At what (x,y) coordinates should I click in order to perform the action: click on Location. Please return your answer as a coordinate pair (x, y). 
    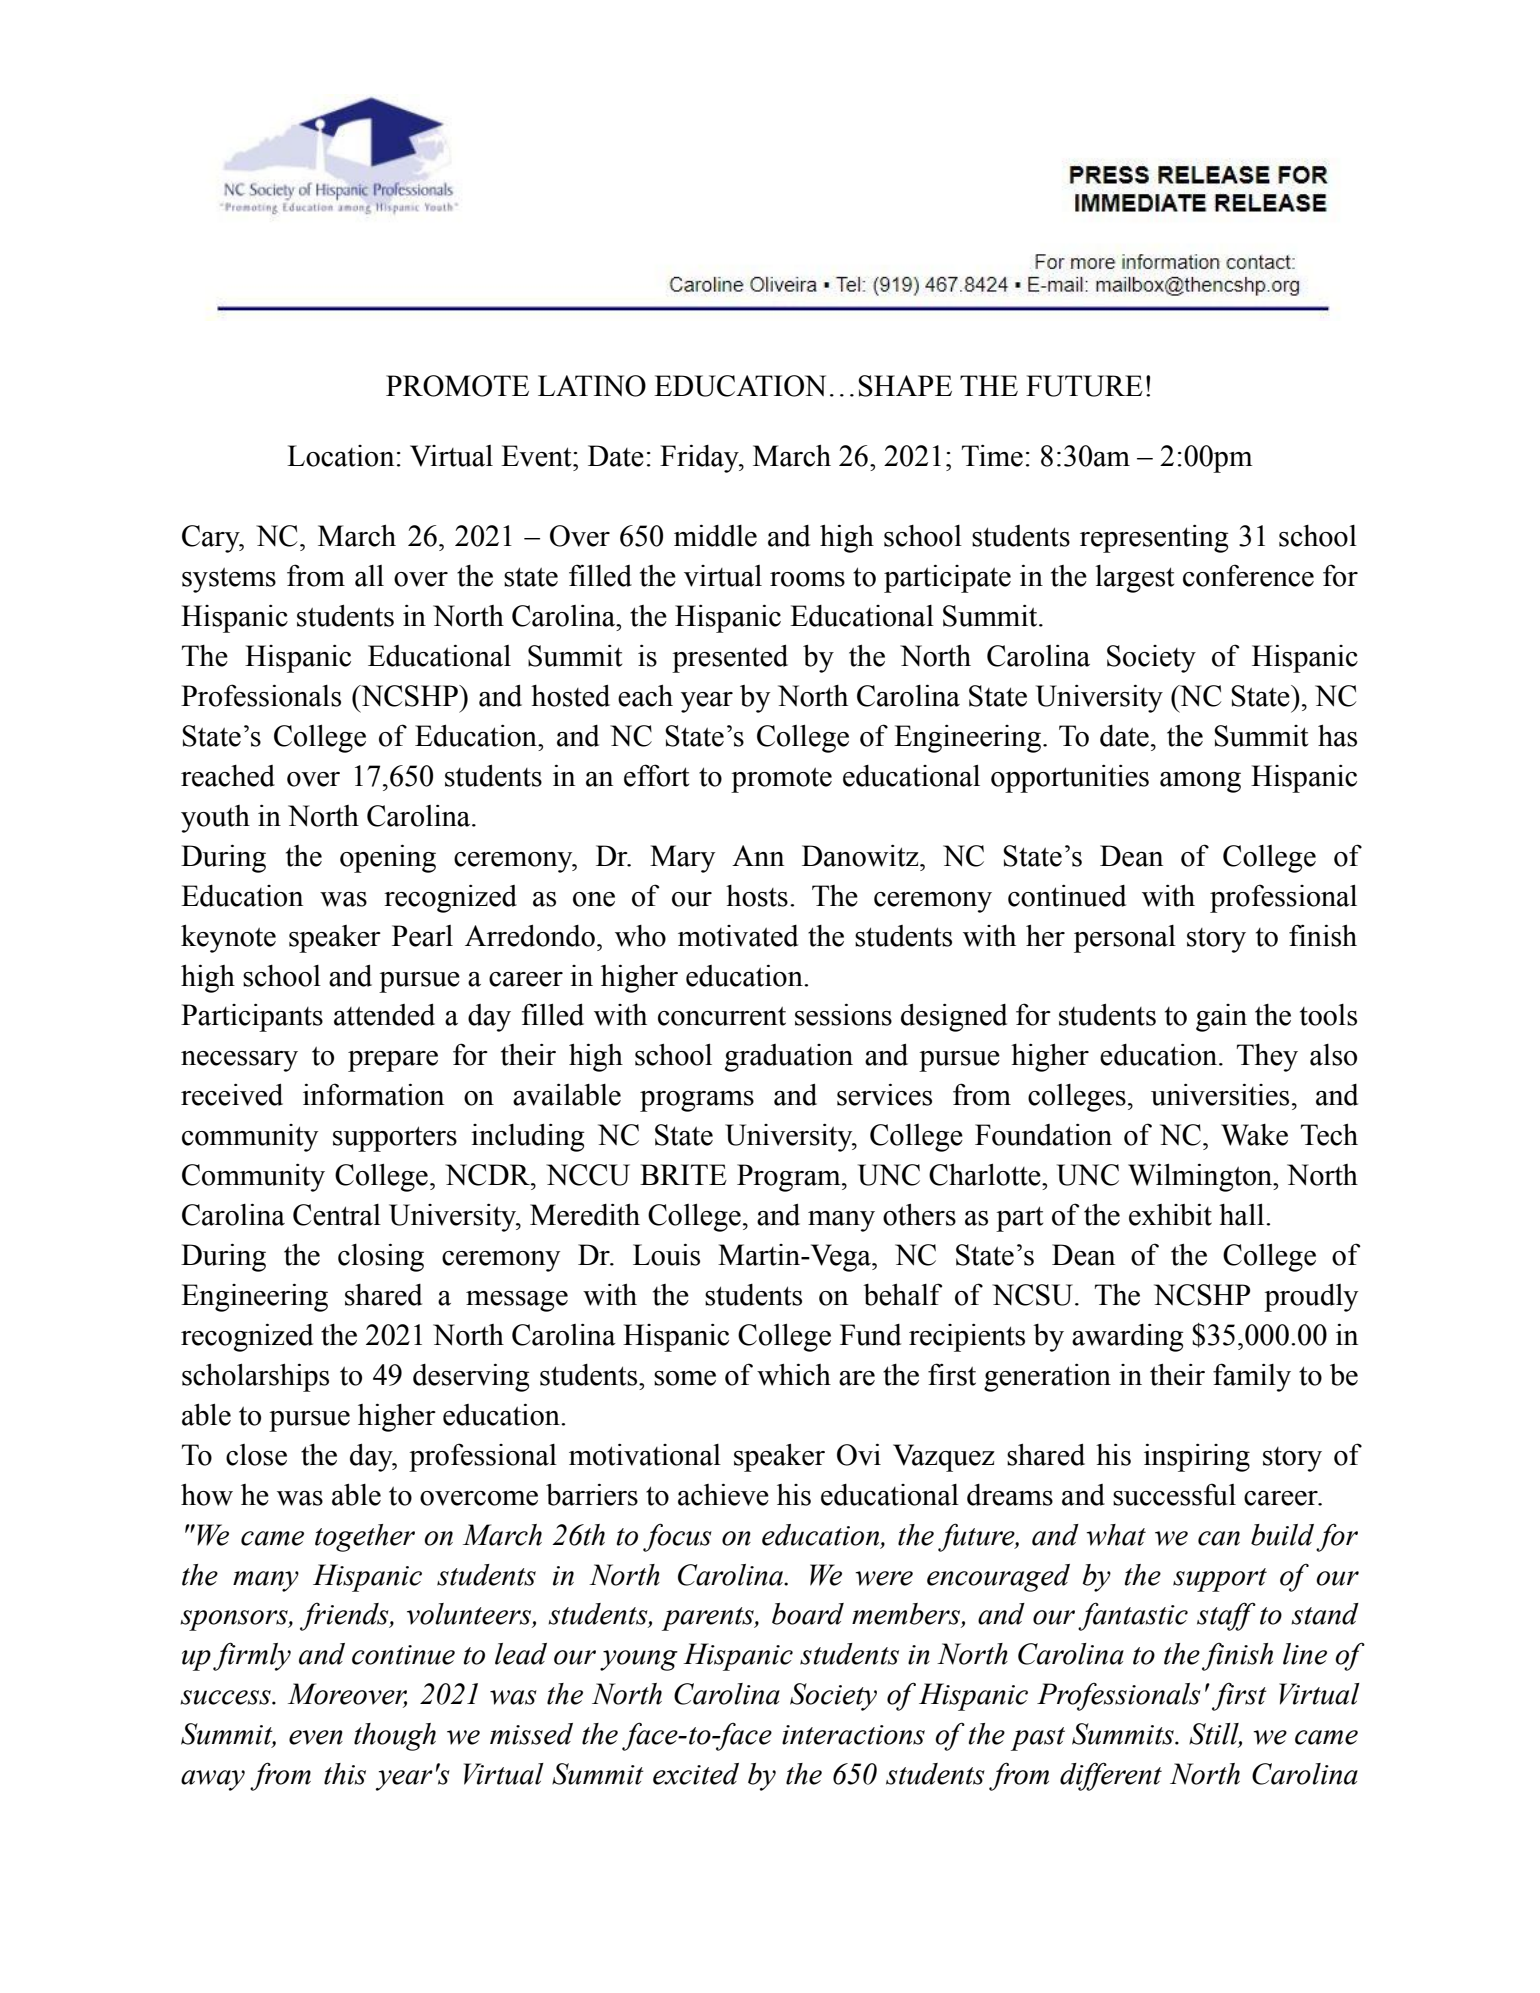
    Looking at the image, I should click on (340, 456).
